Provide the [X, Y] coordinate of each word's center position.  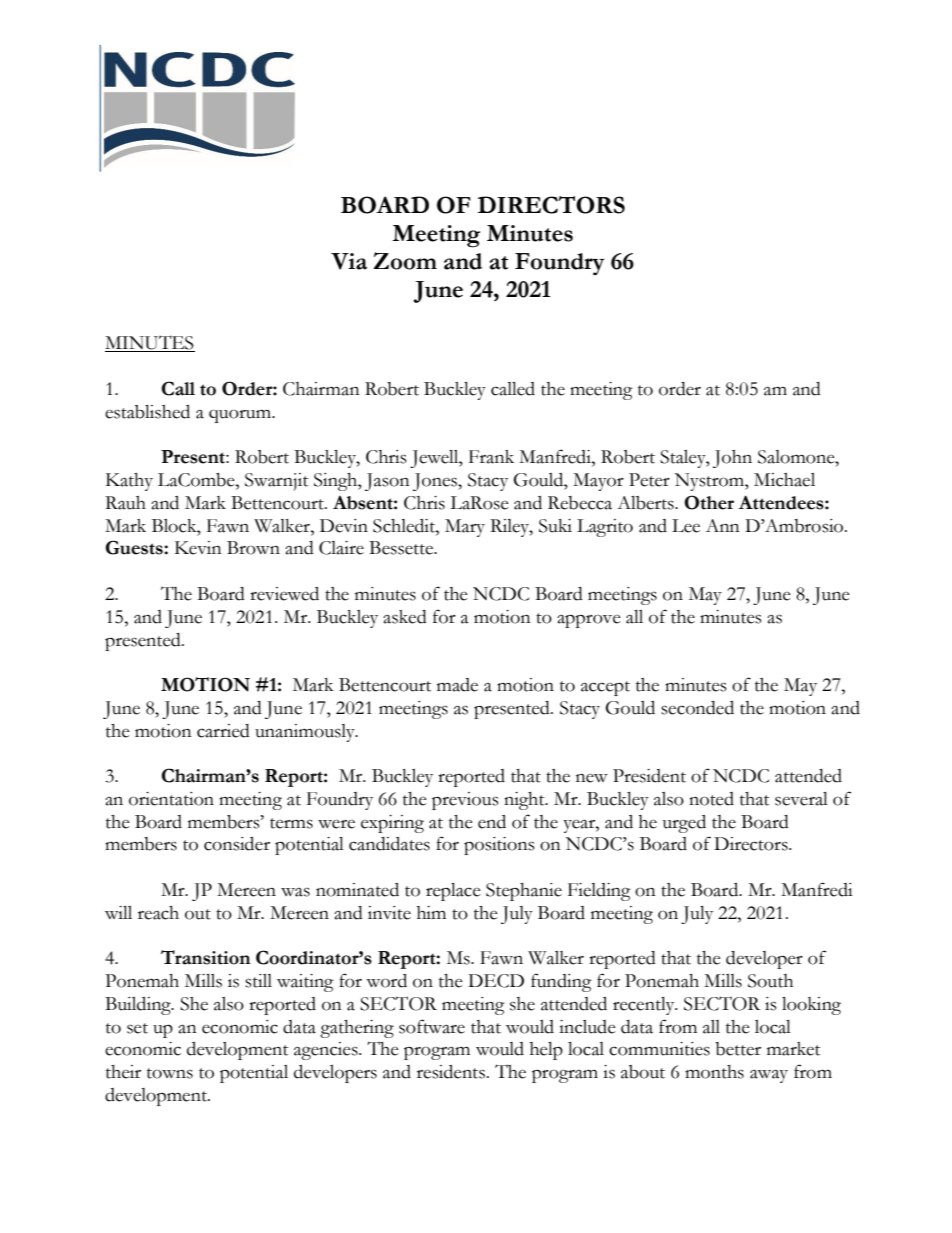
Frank [491, 457]
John [732, 459]
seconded [697, 708]
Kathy [129, 482]
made [457, 685]
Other [709, 502]
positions [499, 846]
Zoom [405, 261]
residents [451, 1072]
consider [237, 844]
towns [170, 1073]
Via [349, 261]
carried [223, 731]
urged [684, 824]
